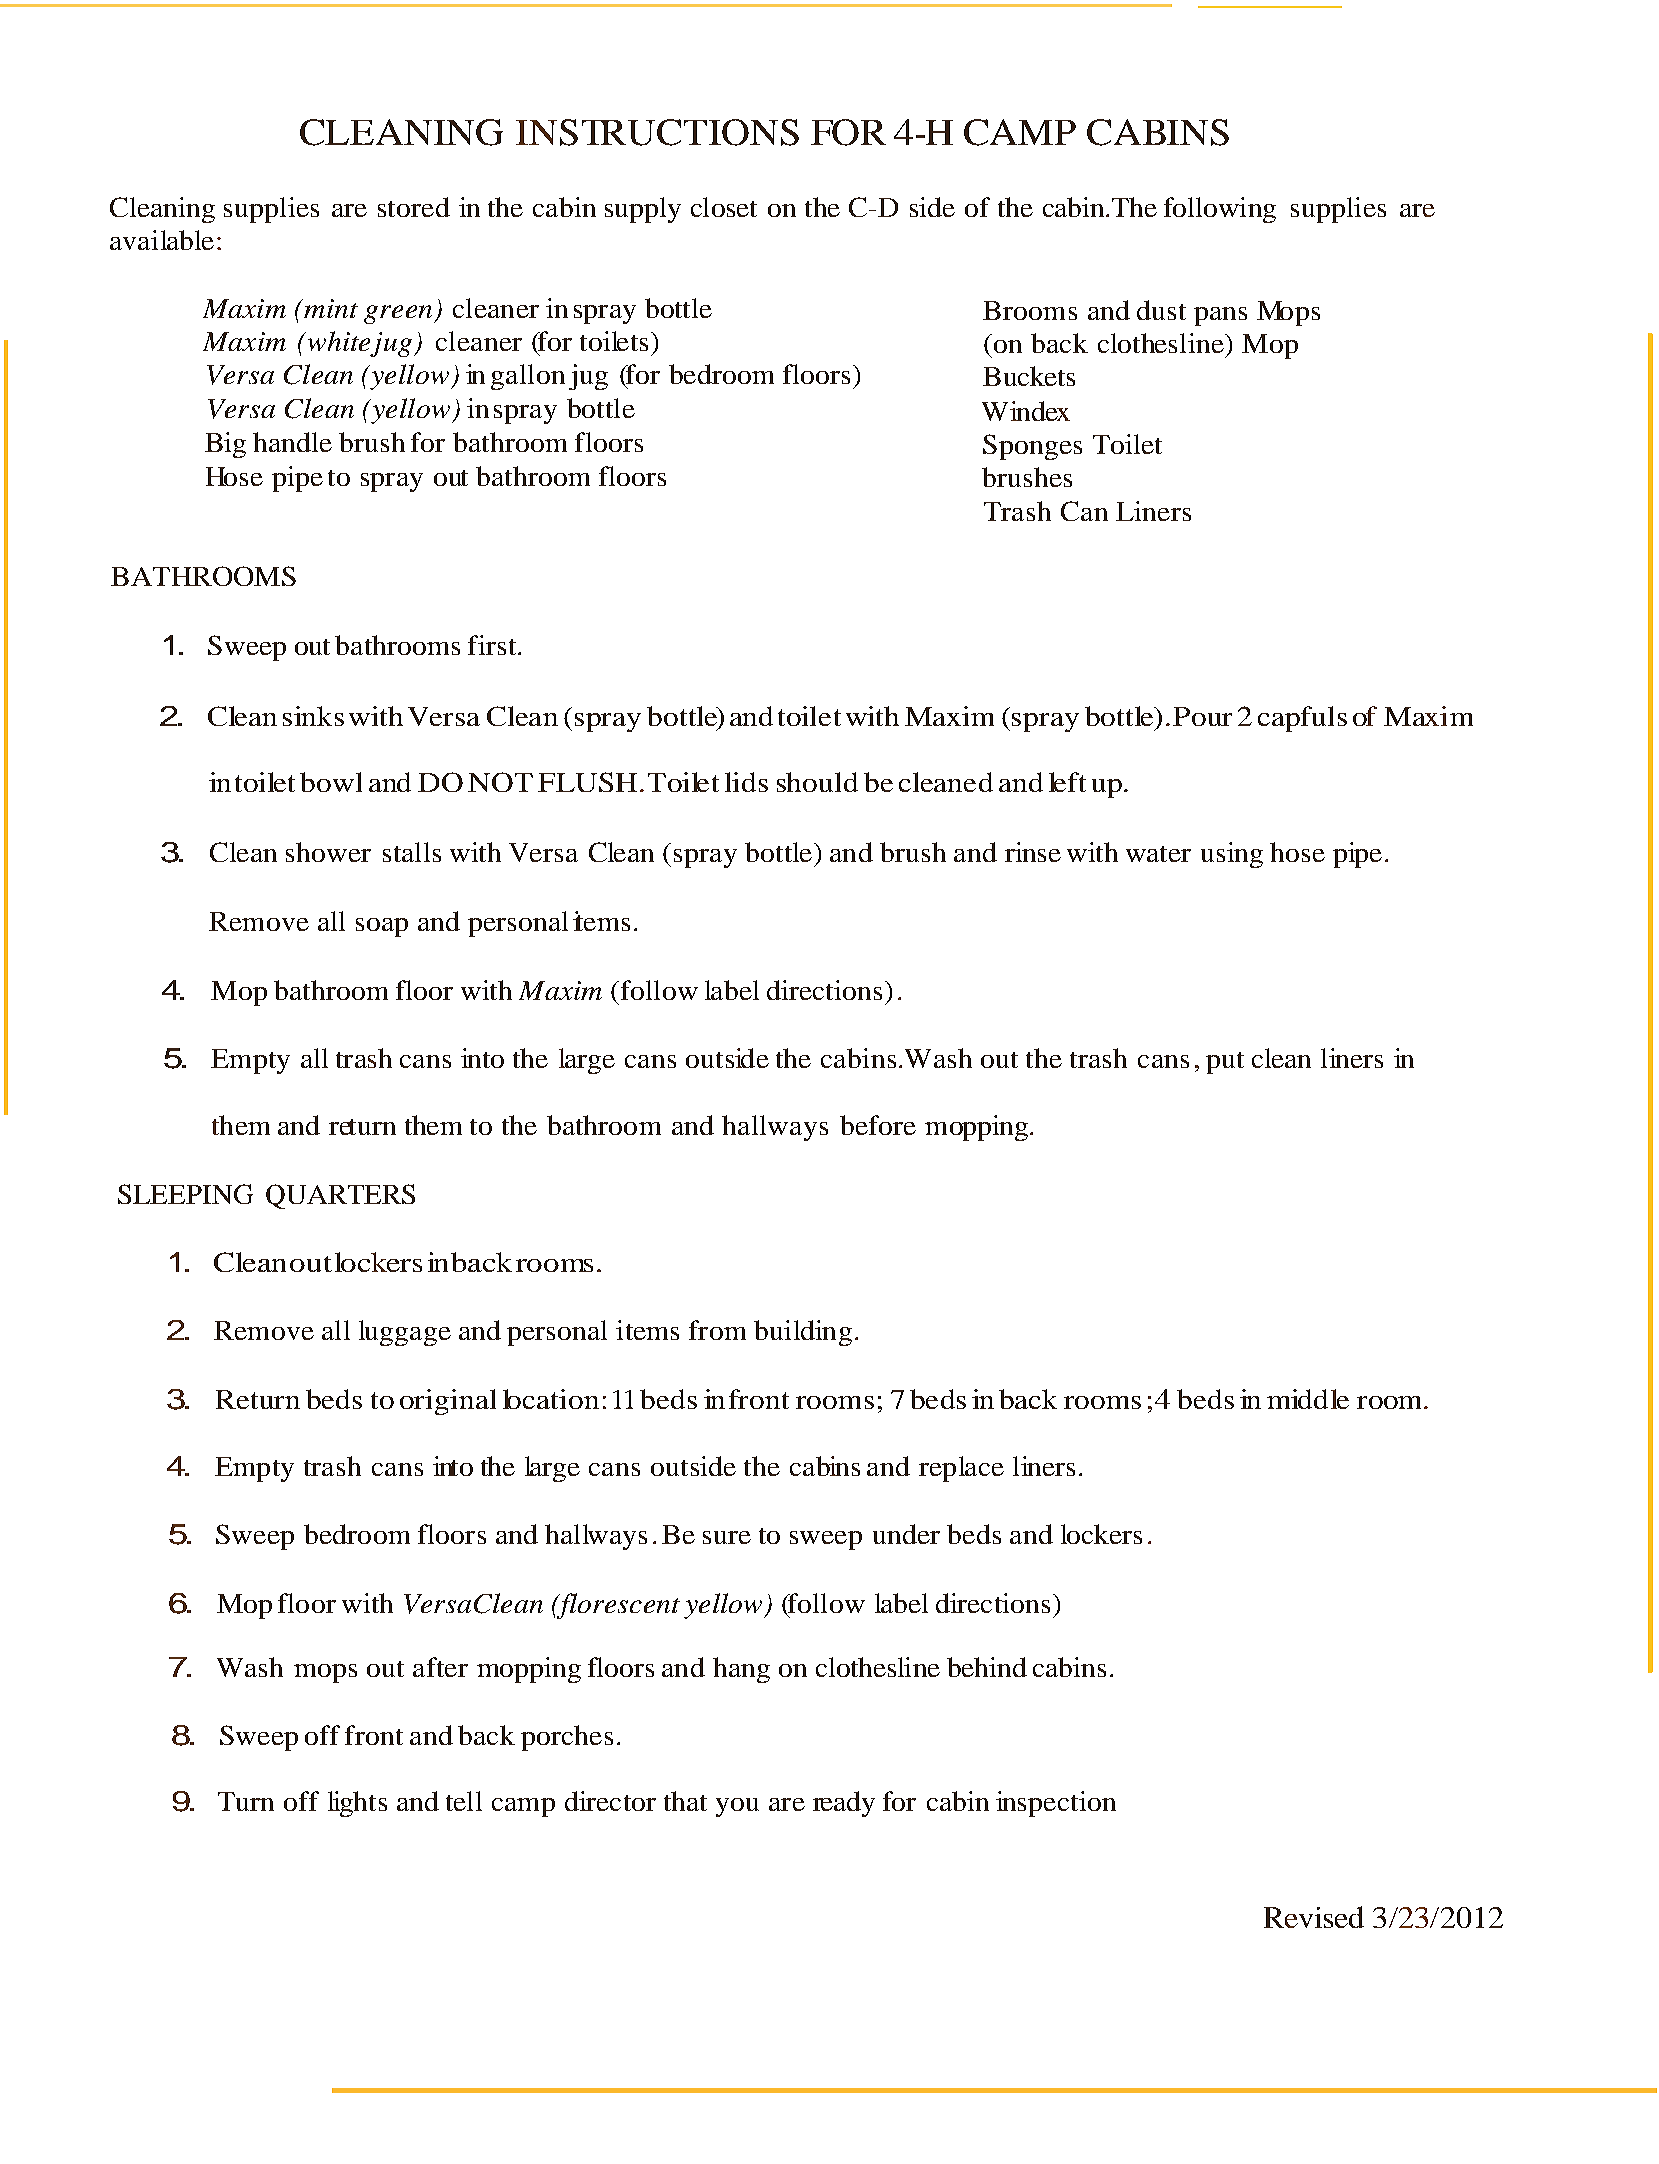 The width and height of the screenshot is (1659, 2164). I want to click on NOT, so click(500, 782).
